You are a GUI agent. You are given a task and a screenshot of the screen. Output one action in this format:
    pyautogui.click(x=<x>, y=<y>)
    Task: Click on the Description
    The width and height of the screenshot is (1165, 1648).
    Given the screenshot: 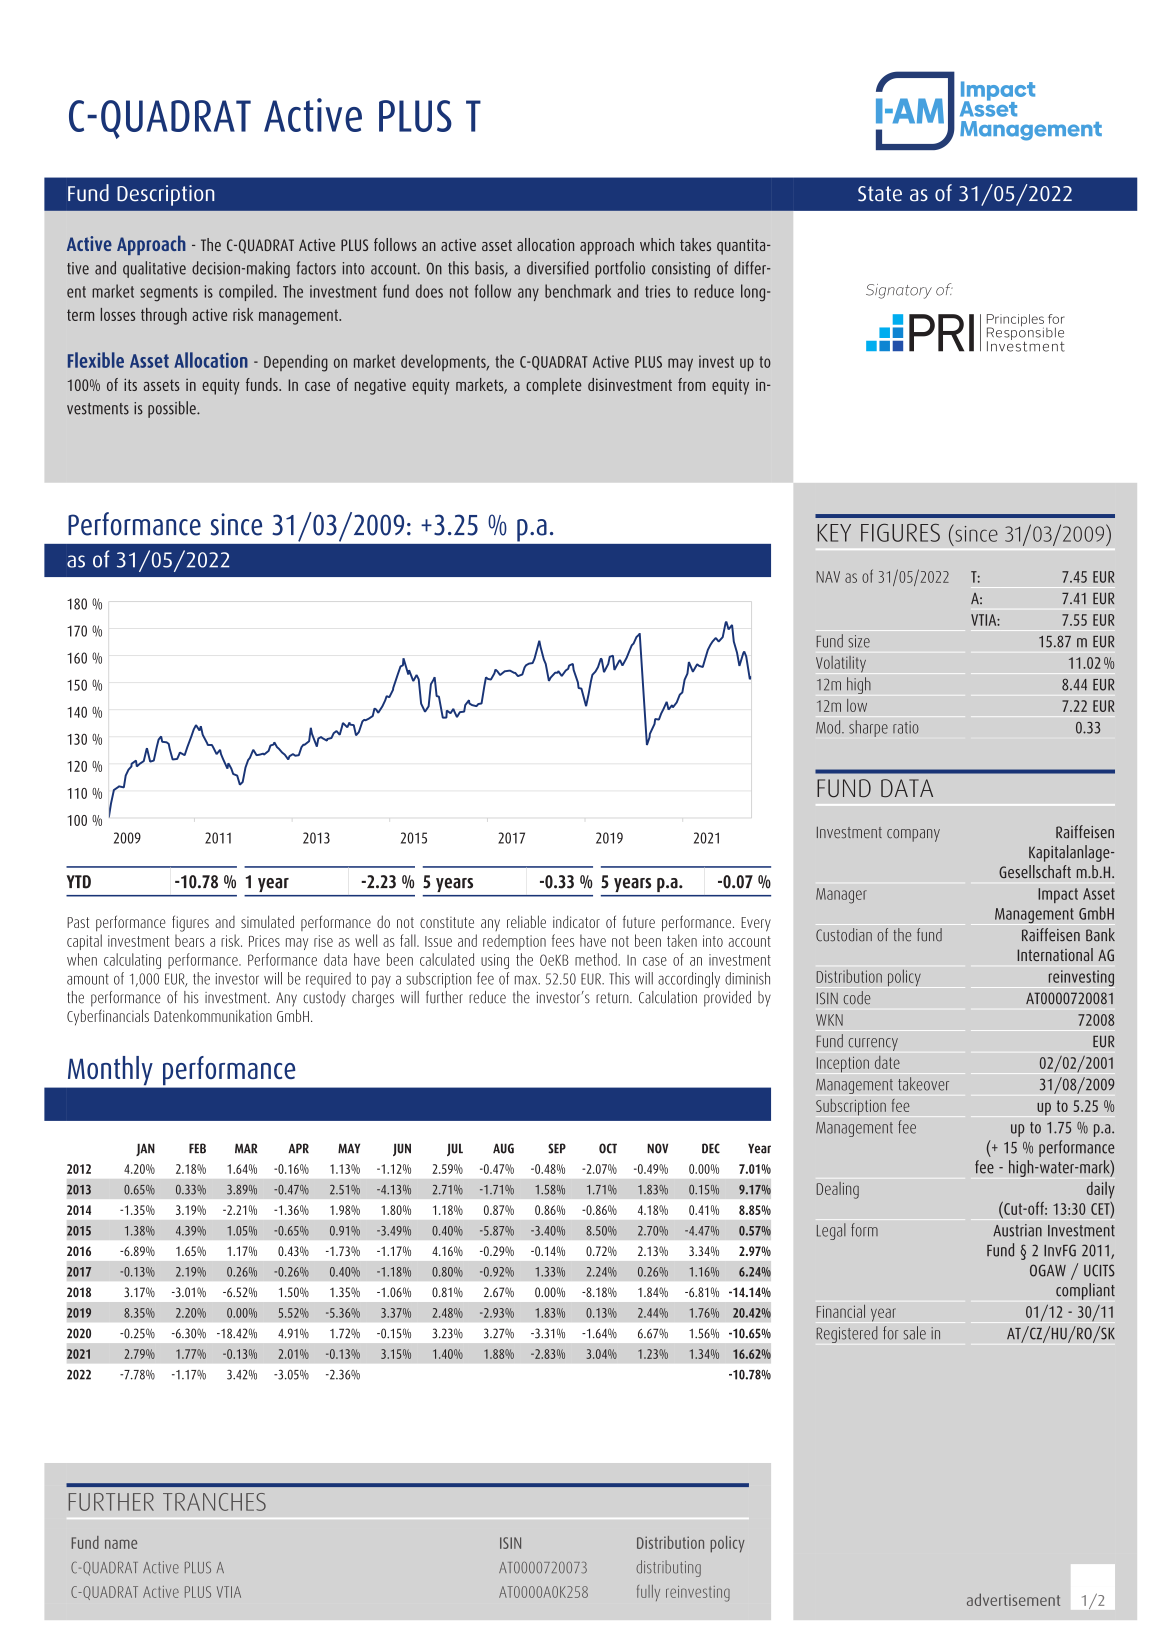 What is the action you would take?
    pyautogui.click(x=165, y=195)
